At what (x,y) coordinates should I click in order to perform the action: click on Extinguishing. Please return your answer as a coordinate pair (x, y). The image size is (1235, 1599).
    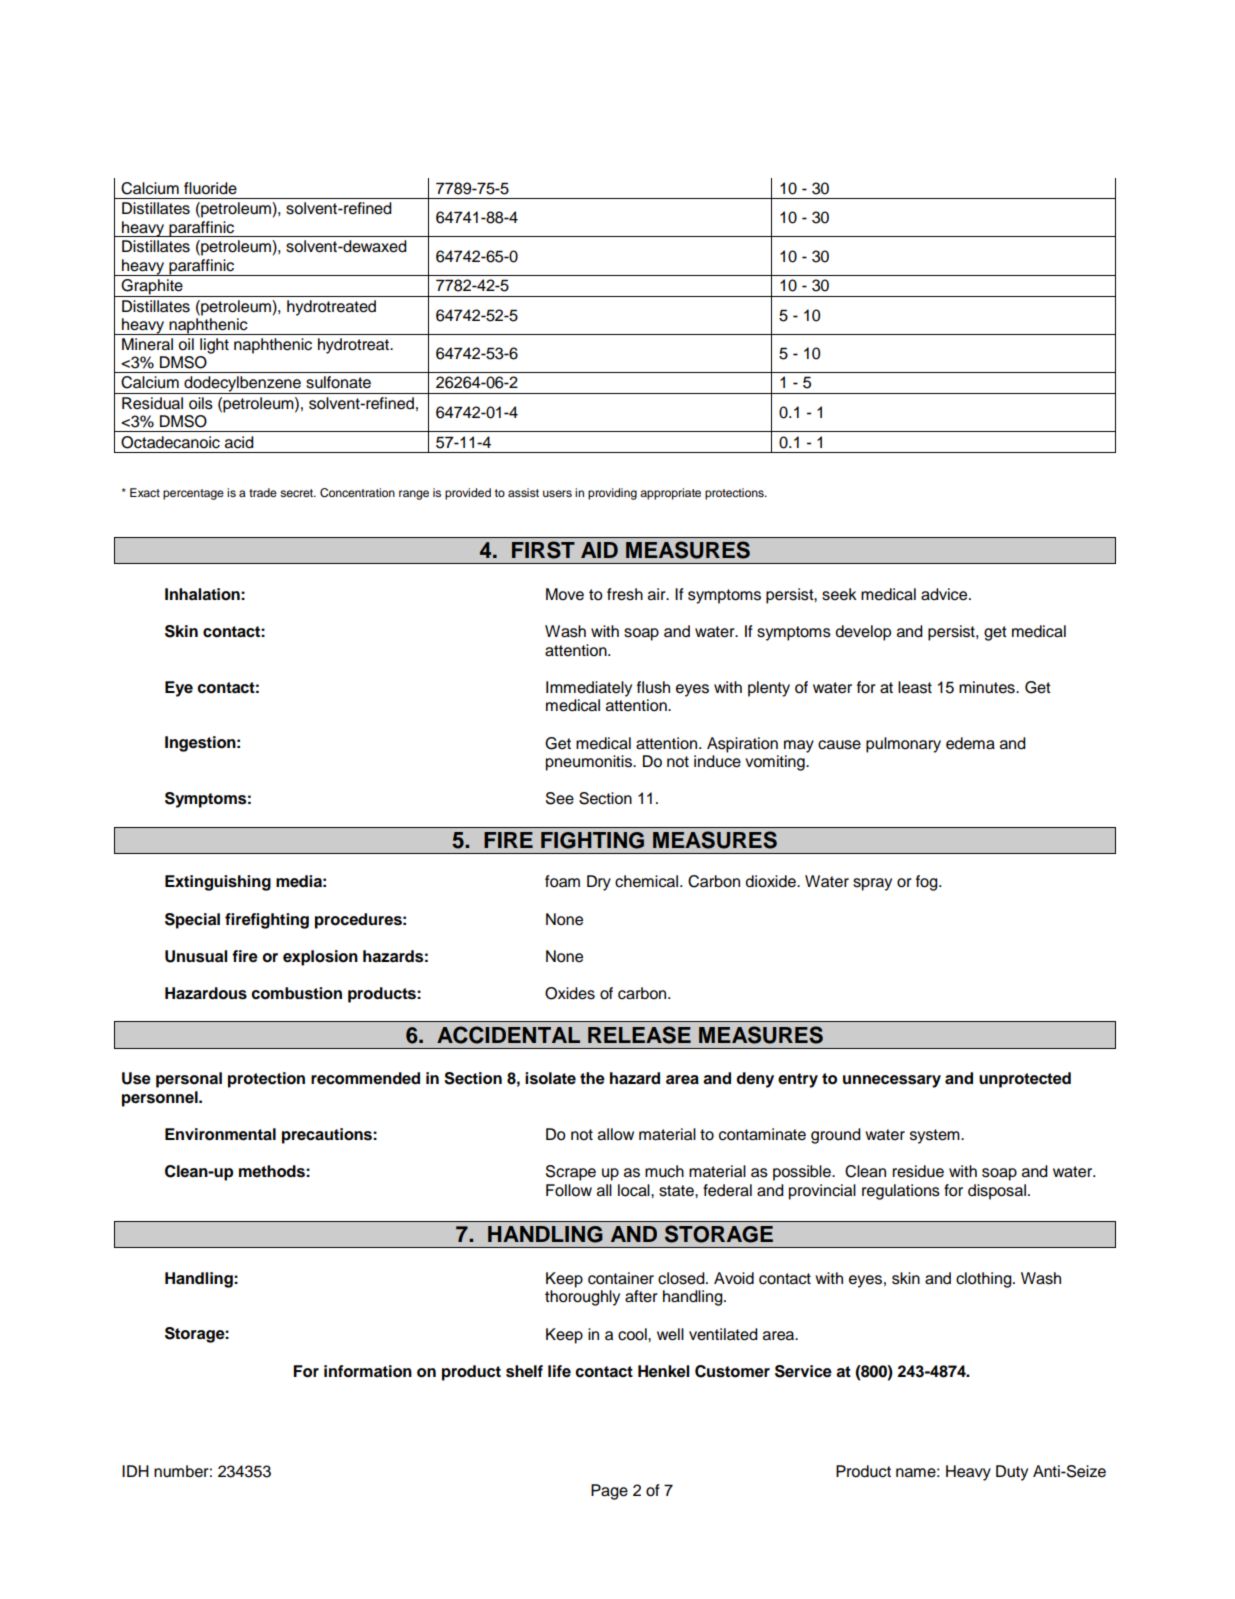
    Looking at the image, I should click on (218, 883).
